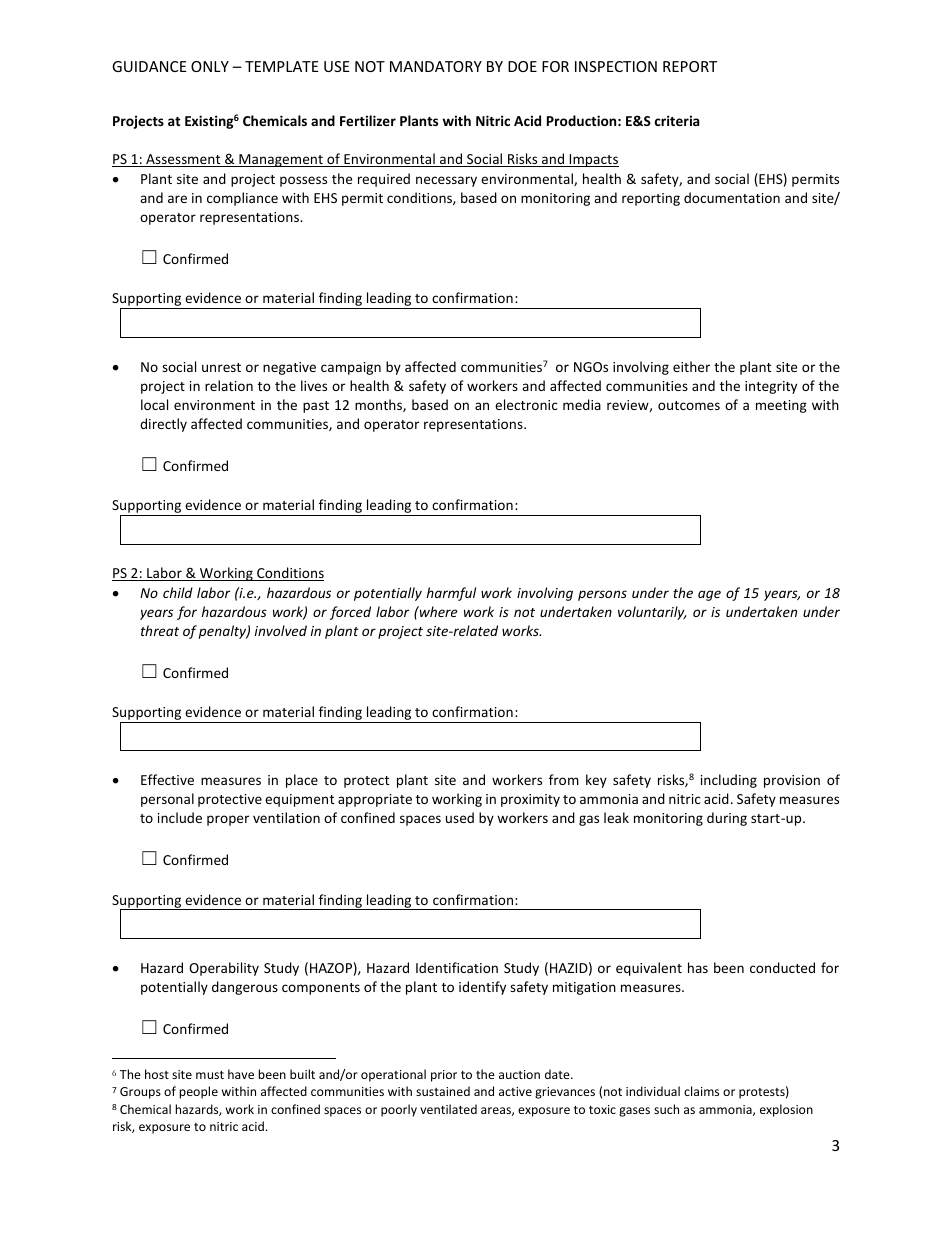 The image size is (952, 1233). Describe the element at coordinates (436, 66) in the screenshot. I see `MANDATORY` at that location.
